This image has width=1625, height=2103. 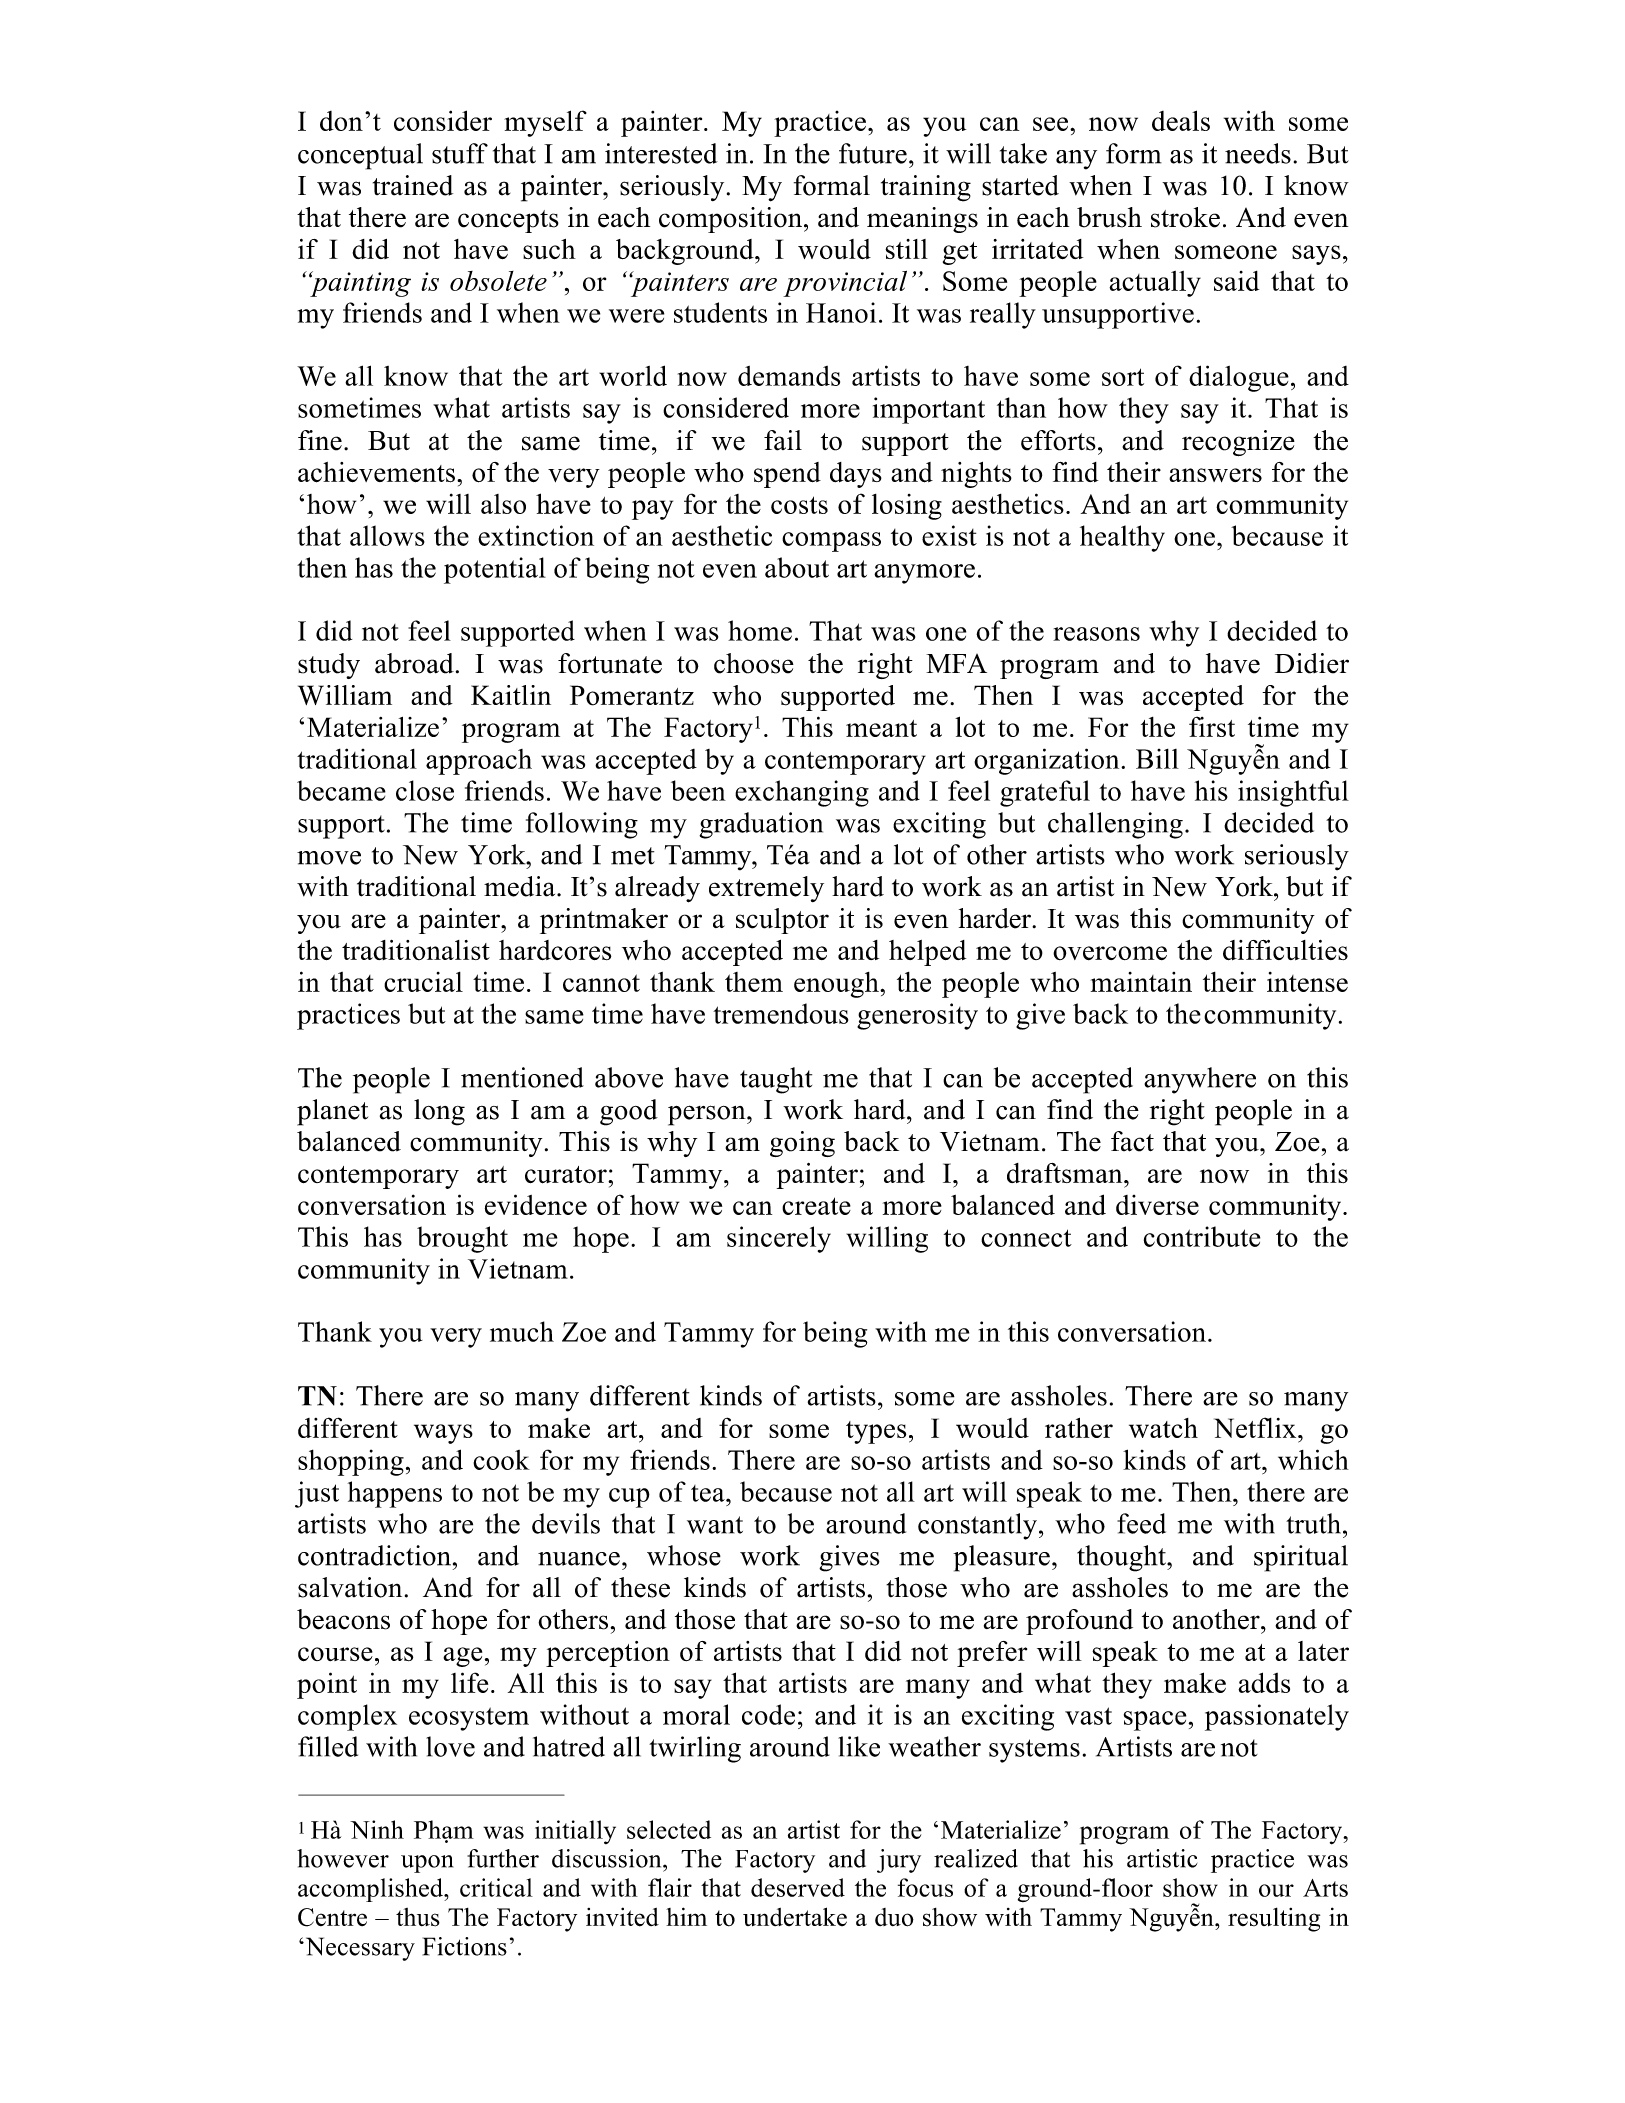 What do you see at coordinates (423, 982) in the image?
I see `crucial` at bounding box center [423, 982].
